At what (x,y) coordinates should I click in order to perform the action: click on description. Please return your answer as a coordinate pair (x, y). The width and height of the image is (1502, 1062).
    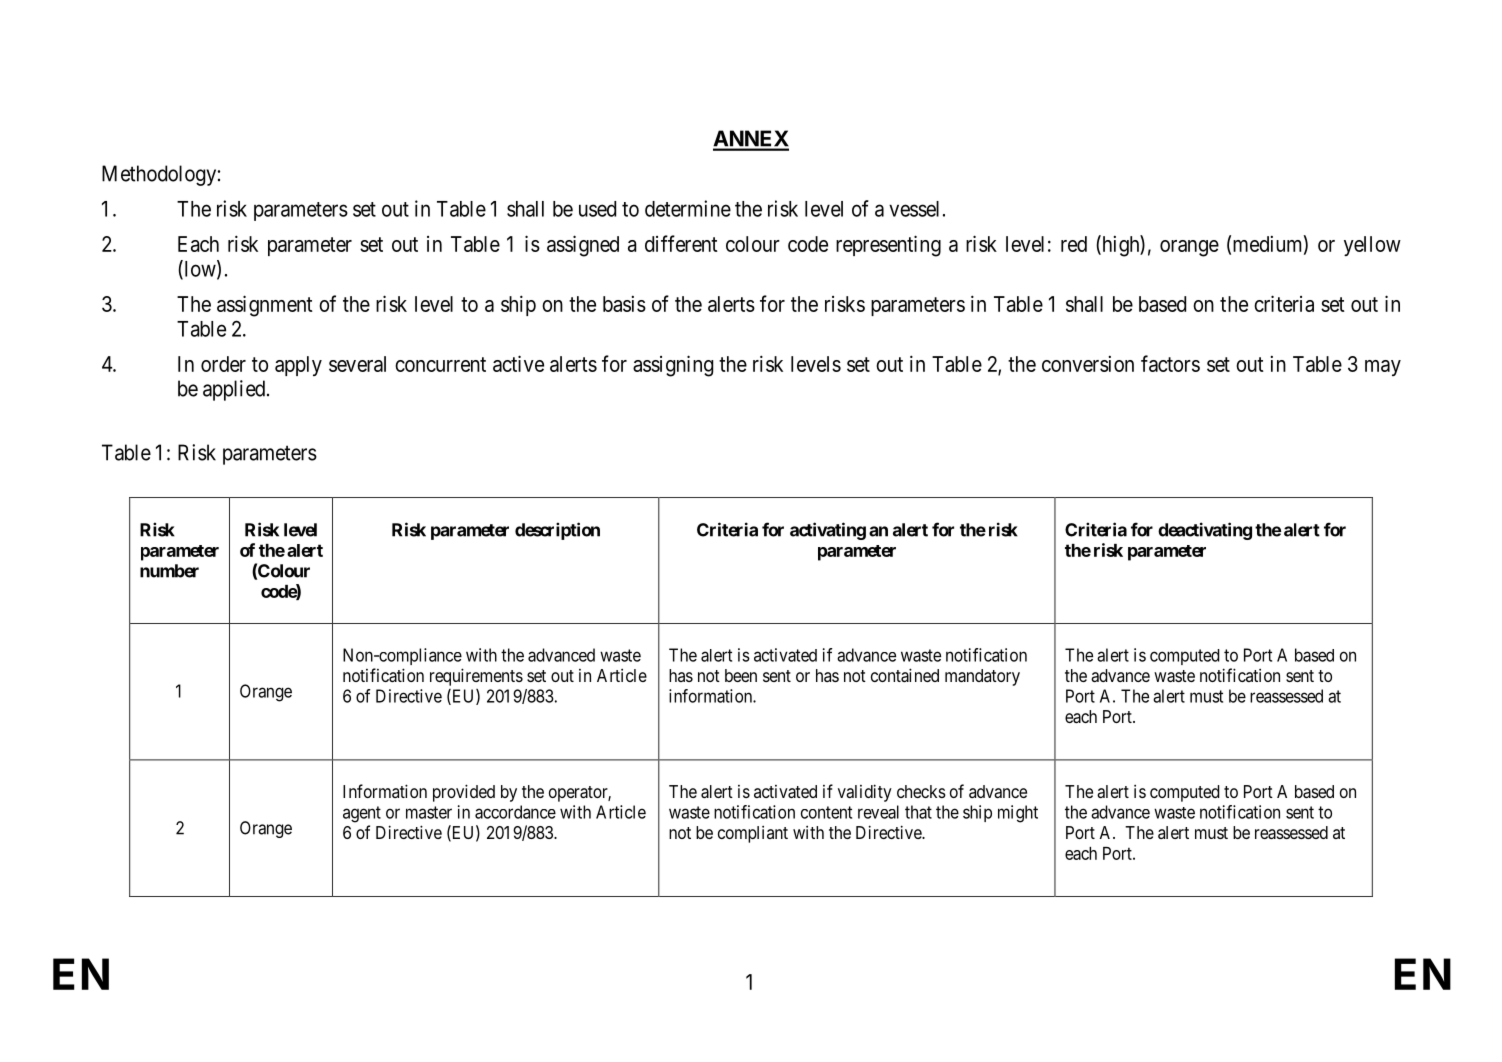
    Looking at the image, I should click on (557, 531).
